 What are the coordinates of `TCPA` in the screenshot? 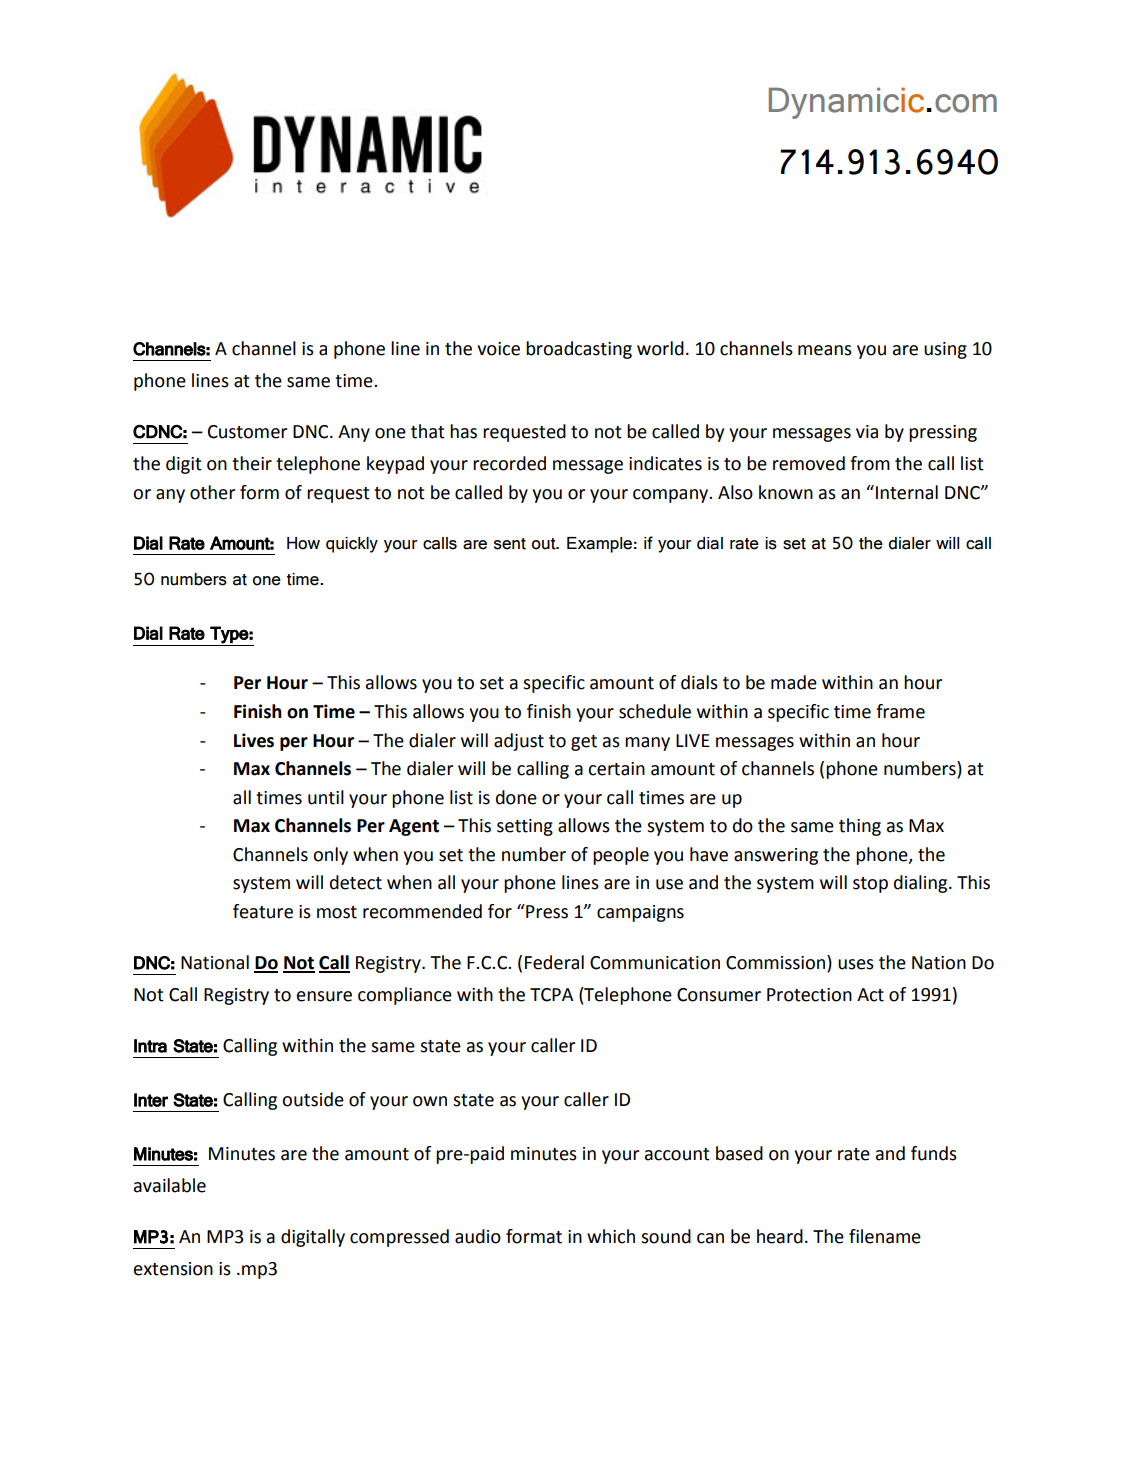 It's located at (551, 995).
